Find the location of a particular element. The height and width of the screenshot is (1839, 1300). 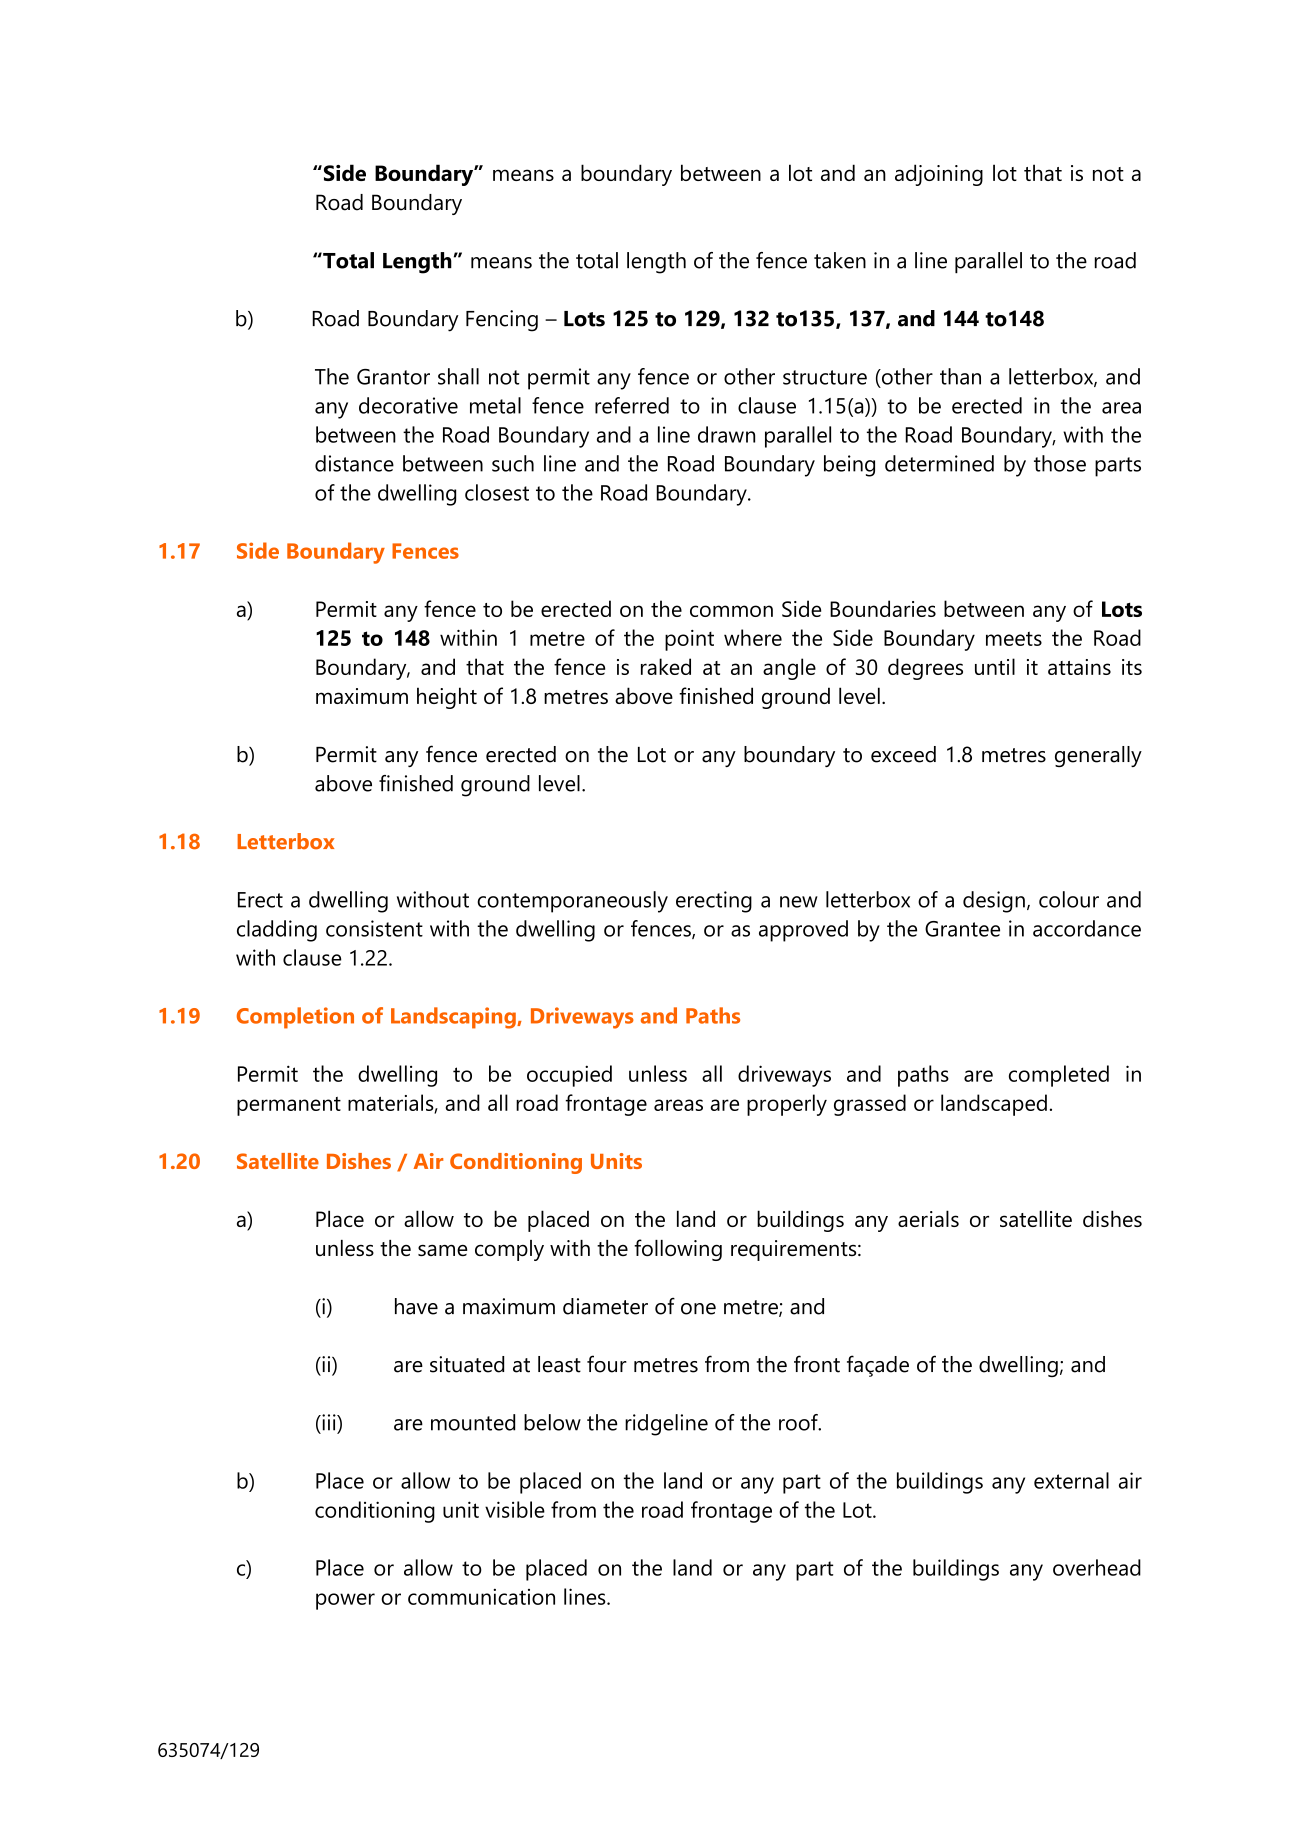

same is located at coordinates (442, 1250).
